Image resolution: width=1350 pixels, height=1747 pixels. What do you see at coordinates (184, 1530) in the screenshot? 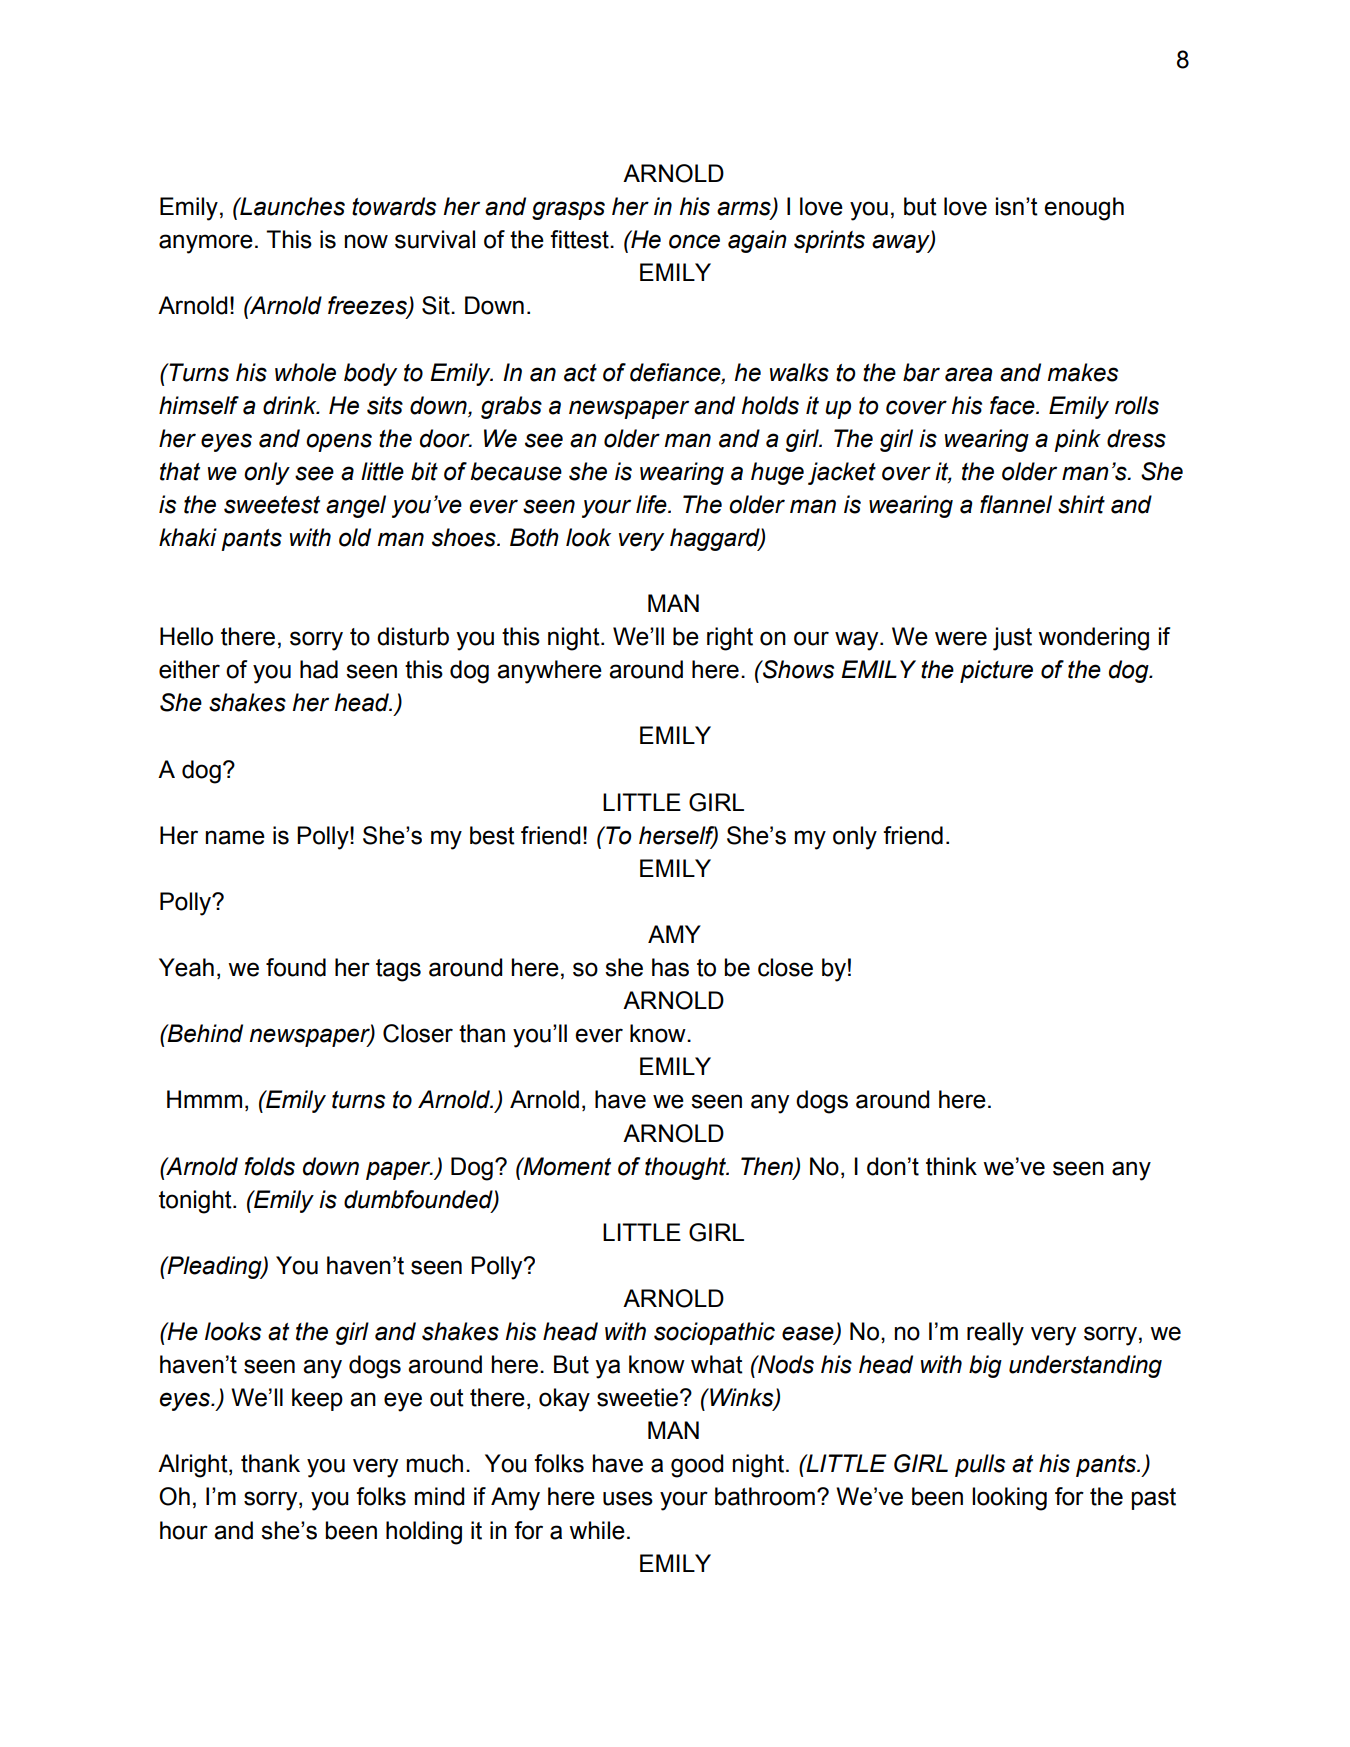
I see `hour` at bounding box center [184, 1530].
